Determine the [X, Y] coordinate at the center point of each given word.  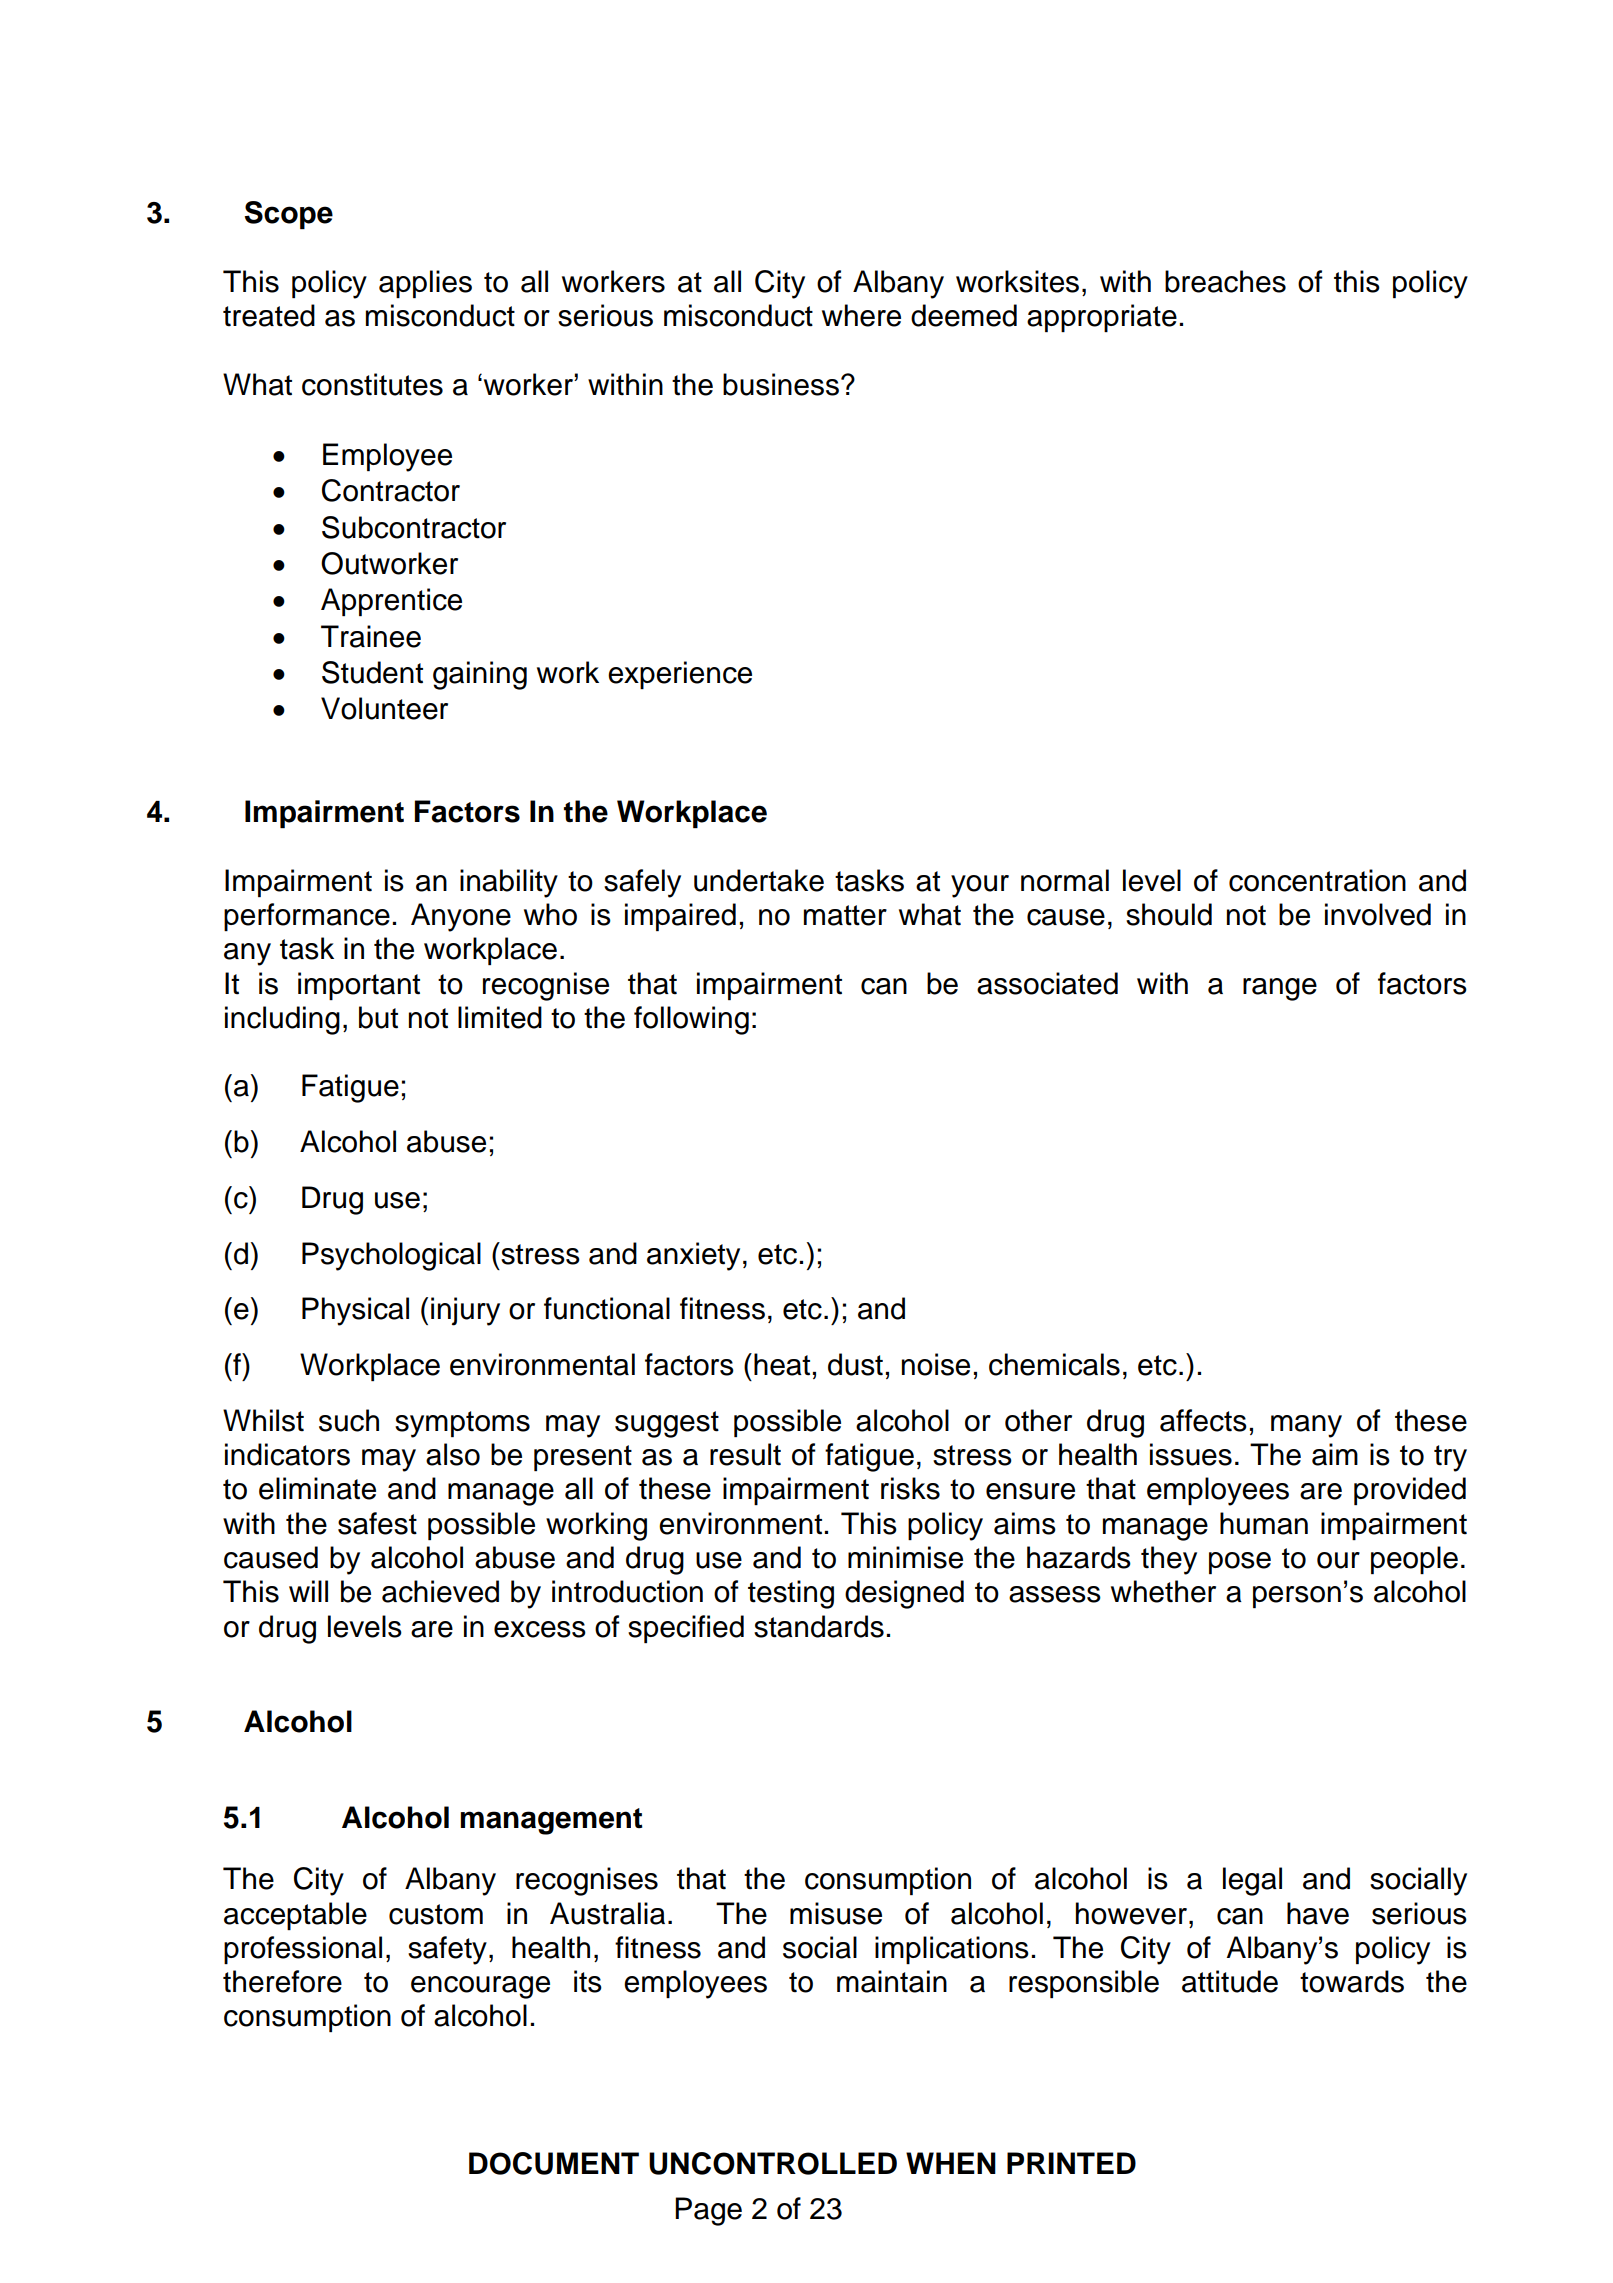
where [861, 315]
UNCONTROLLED [773, 2163]
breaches [1225, 281]
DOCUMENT [554, 2163]
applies [425, 284]
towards [1352, 1981]
